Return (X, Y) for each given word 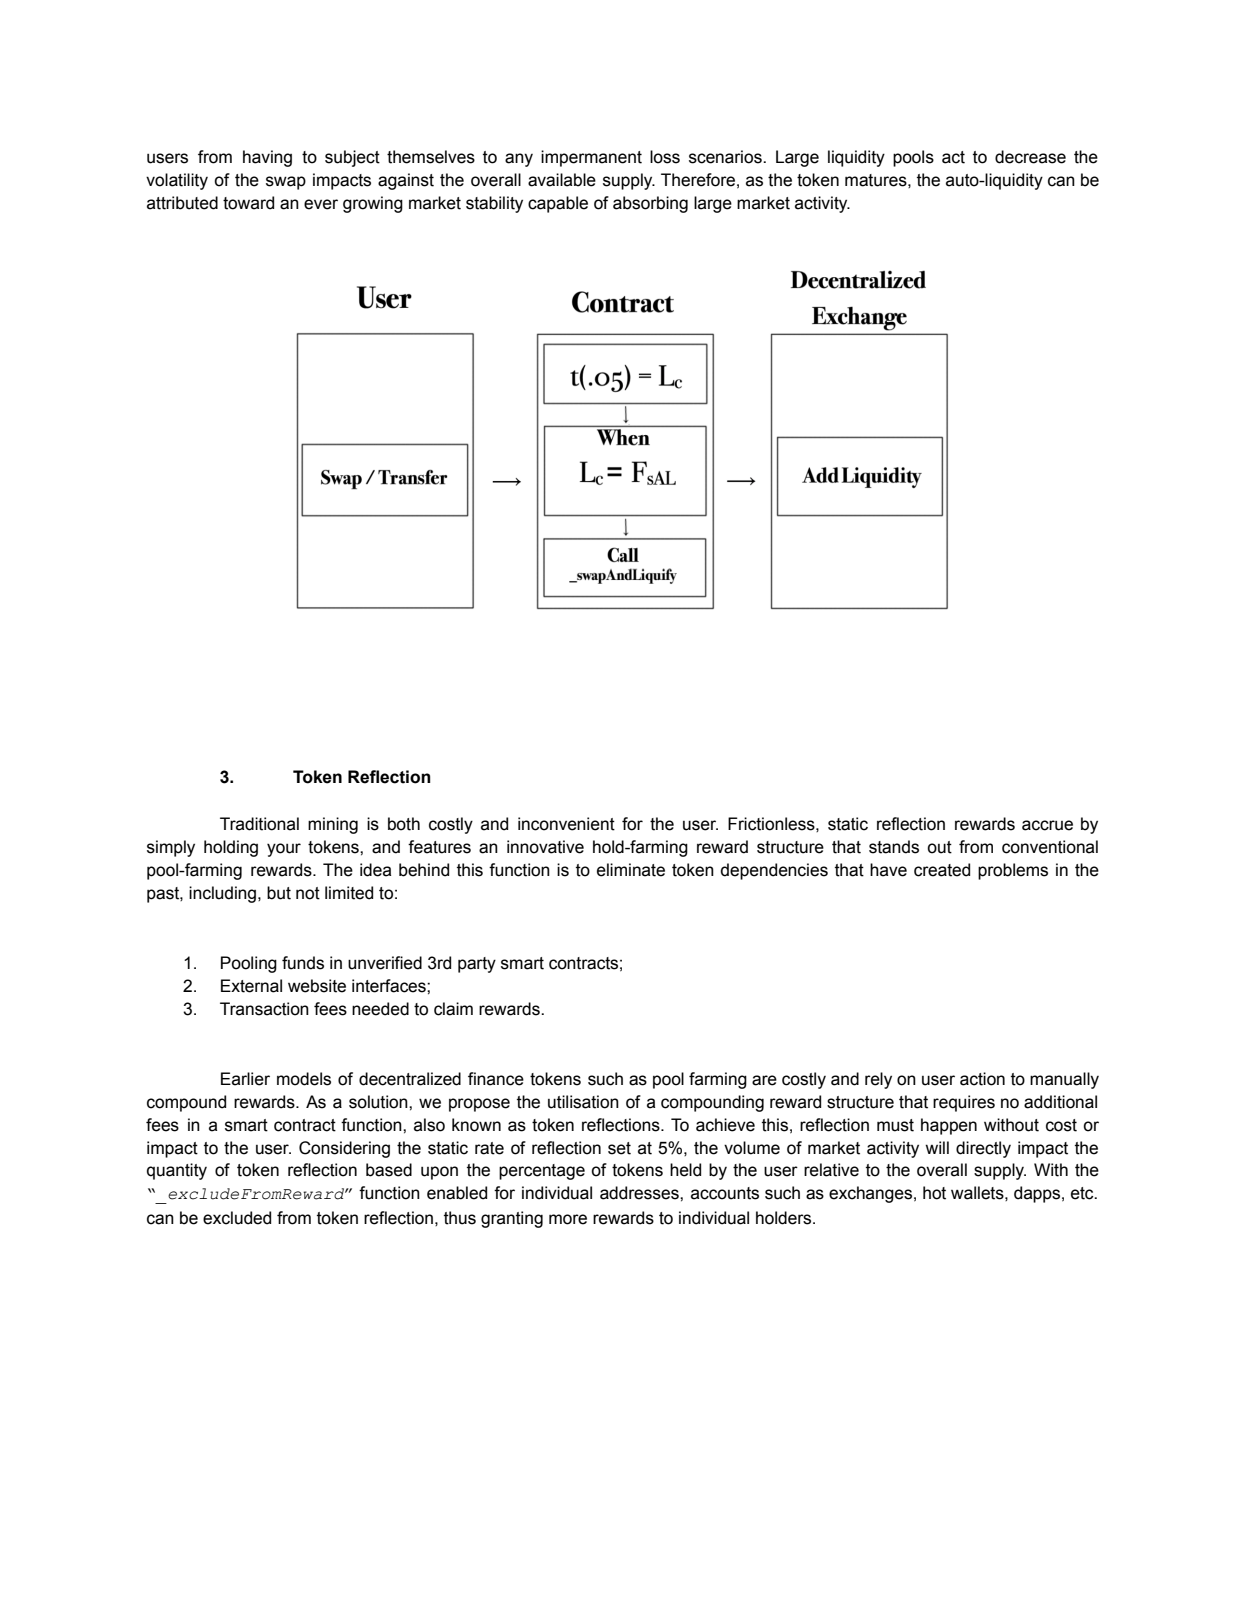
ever (321, 204)
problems (1013, 871)
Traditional (259, 824)
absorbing (650, 204)
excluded (237, 1218)
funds (303, 963)
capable (558, 204)
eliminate (631, 870)
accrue (1047, 825)
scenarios (726, 157)
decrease (1030, 157)
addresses (640, 1193)
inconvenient (566, 824)
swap (286, 183)
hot (934, 1193)
